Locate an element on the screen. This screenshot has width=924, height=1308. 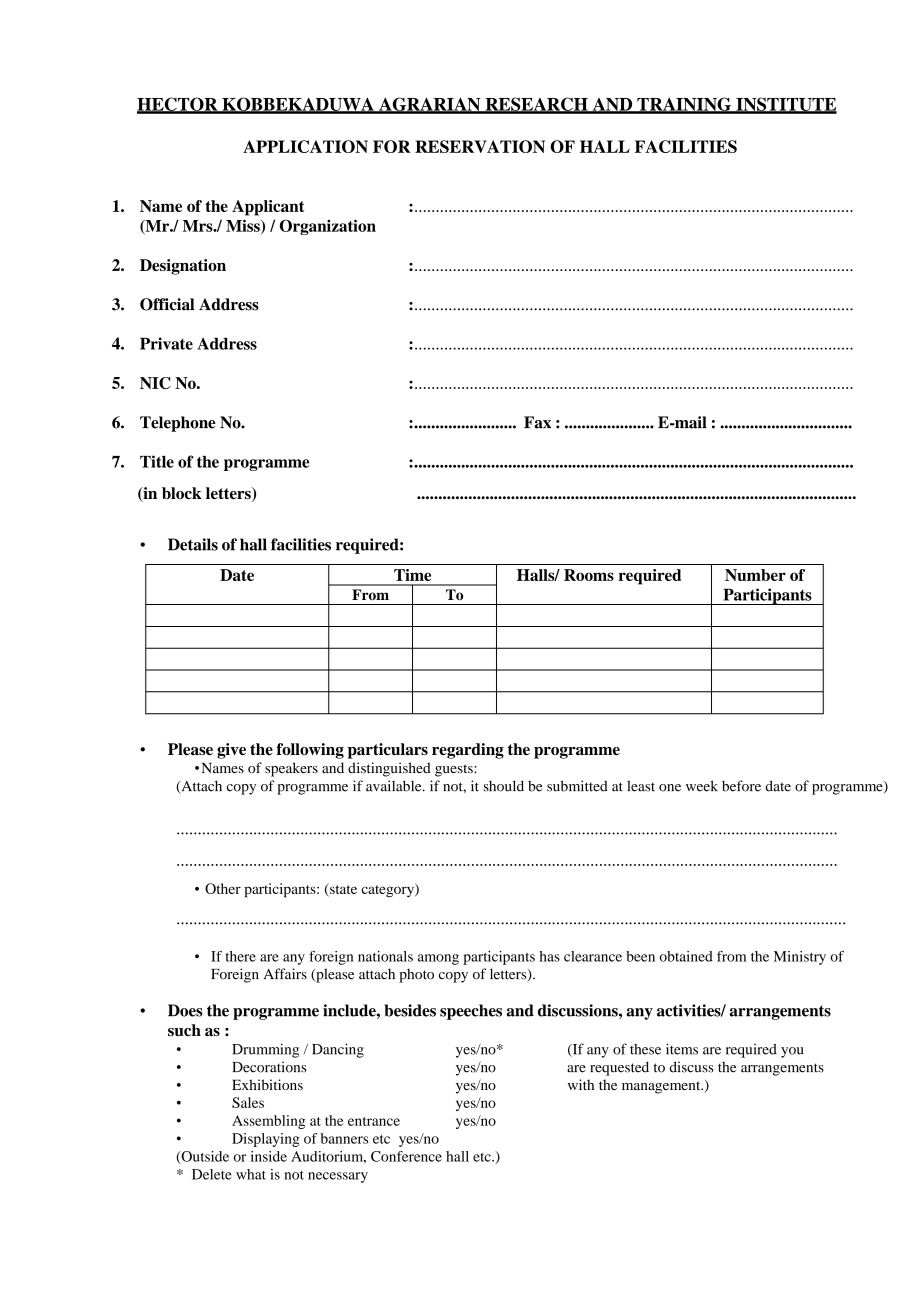
Displaying is located at coordinates (266, 1140).
